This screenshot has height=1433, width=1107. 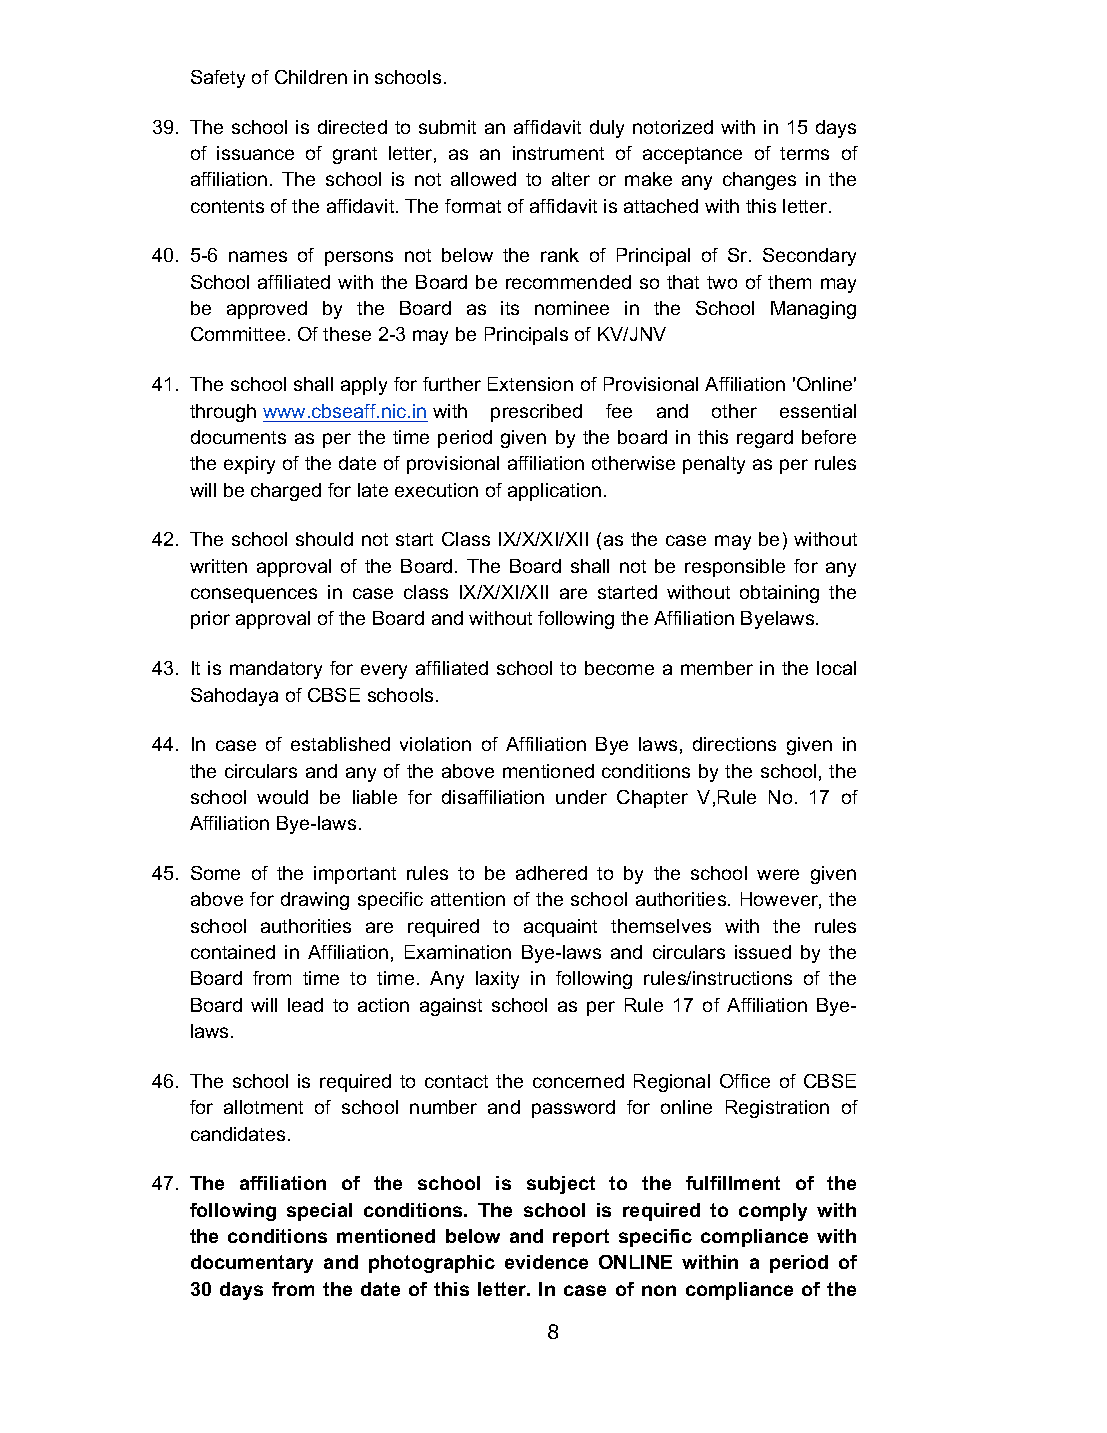 I want to click on documentary, so click(x=252, y=1264).
